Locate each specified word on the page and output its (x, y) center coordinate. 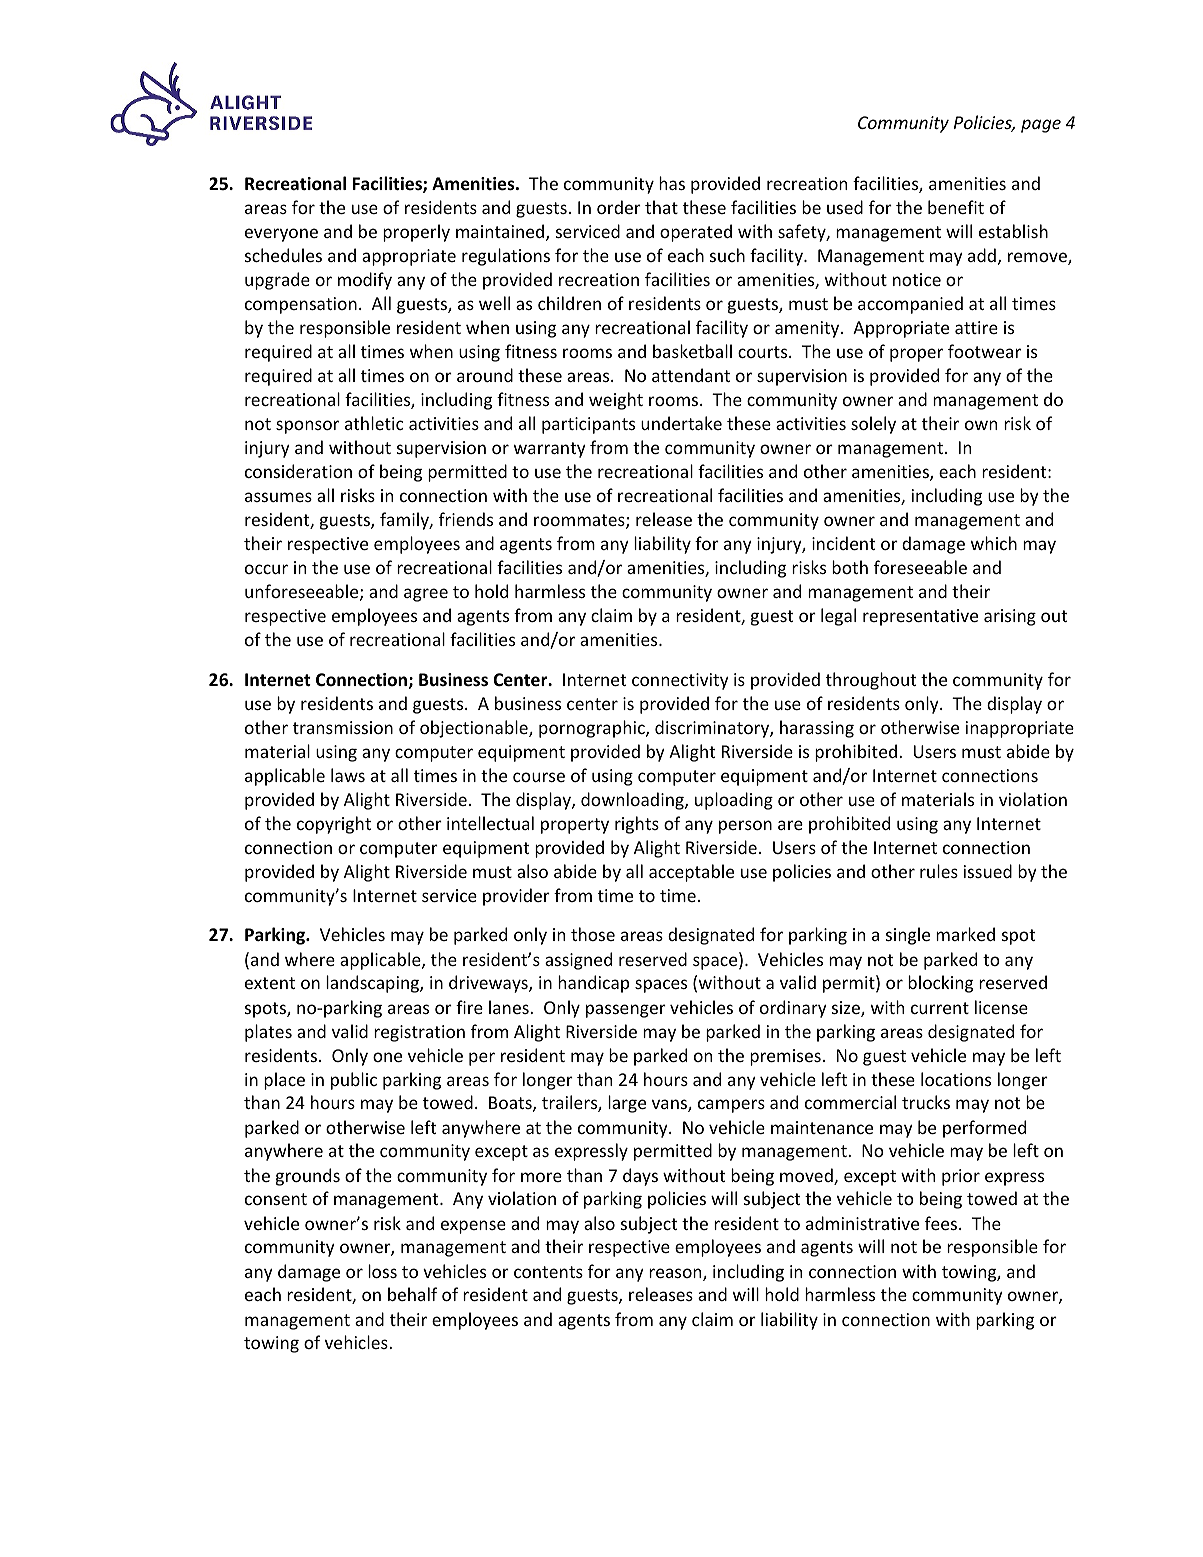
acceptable (691, 873)
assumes (278, 497)
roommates (580, 521)
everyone (281, 235)
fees (942, 1223)
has (672, 183)
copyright (334, 825)
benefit (956, 207)
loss (382, 1271)
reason (676, 1274)
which (994, 543)
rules (939, 871)
